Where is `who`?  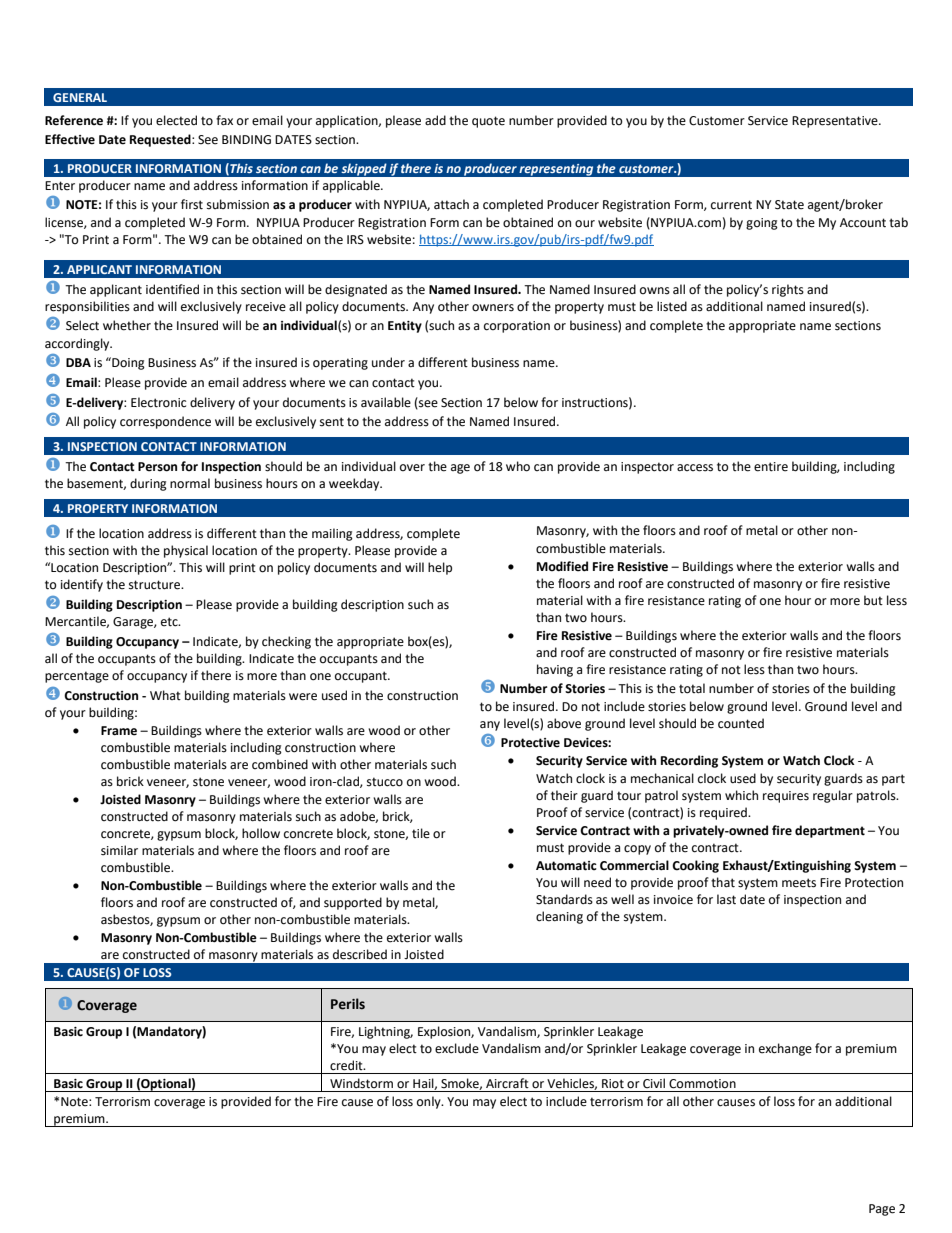 who is located at coordinates (518, 466).
